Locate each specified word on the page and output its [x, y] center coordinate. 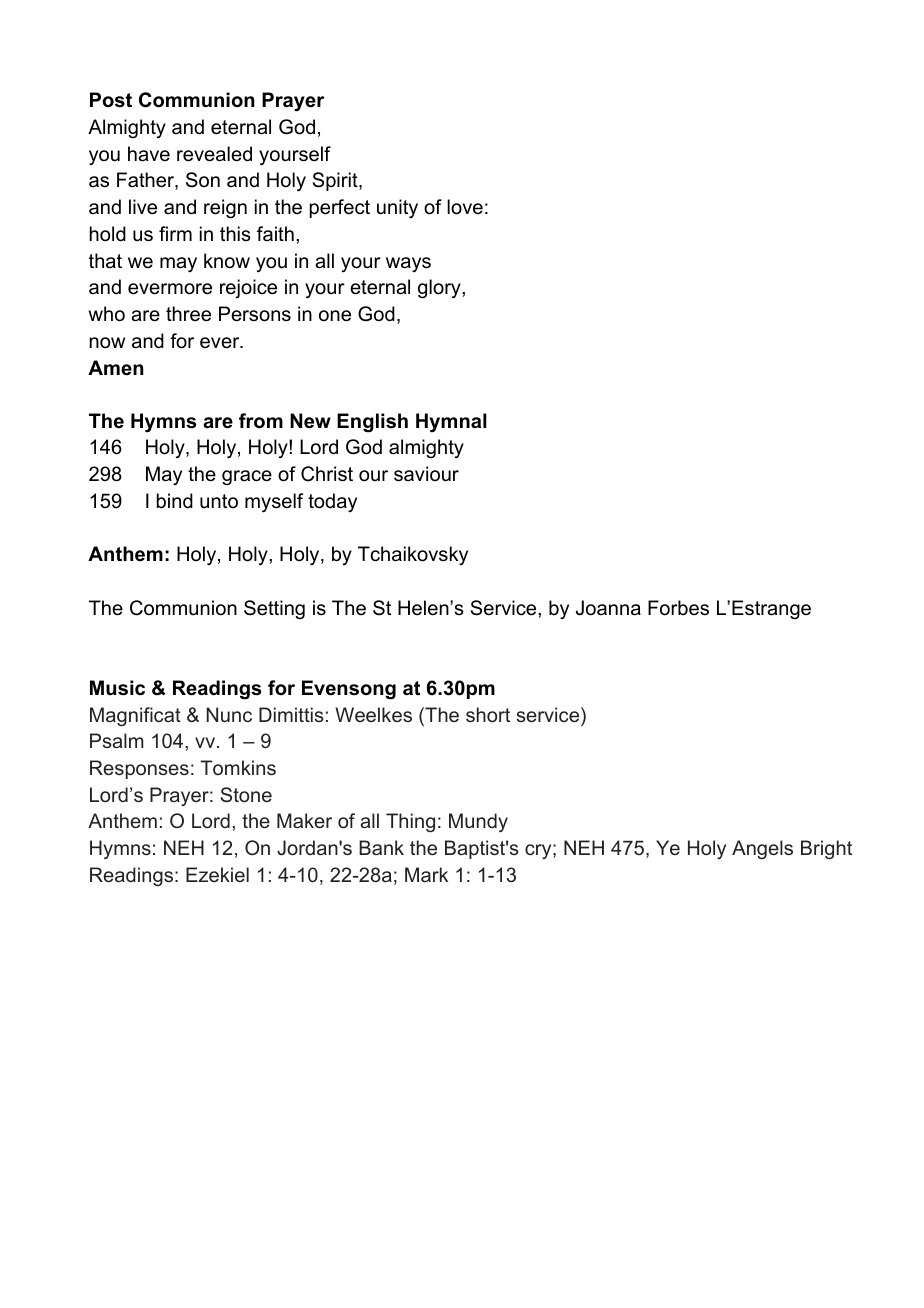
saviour [426, 474]
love [465, 207]
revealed [214, 154]
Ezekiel [217, 874]
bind [175, 501]
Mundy [478, 822]
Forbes [678, 608]
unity [397, 209]
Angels [762, 849]
